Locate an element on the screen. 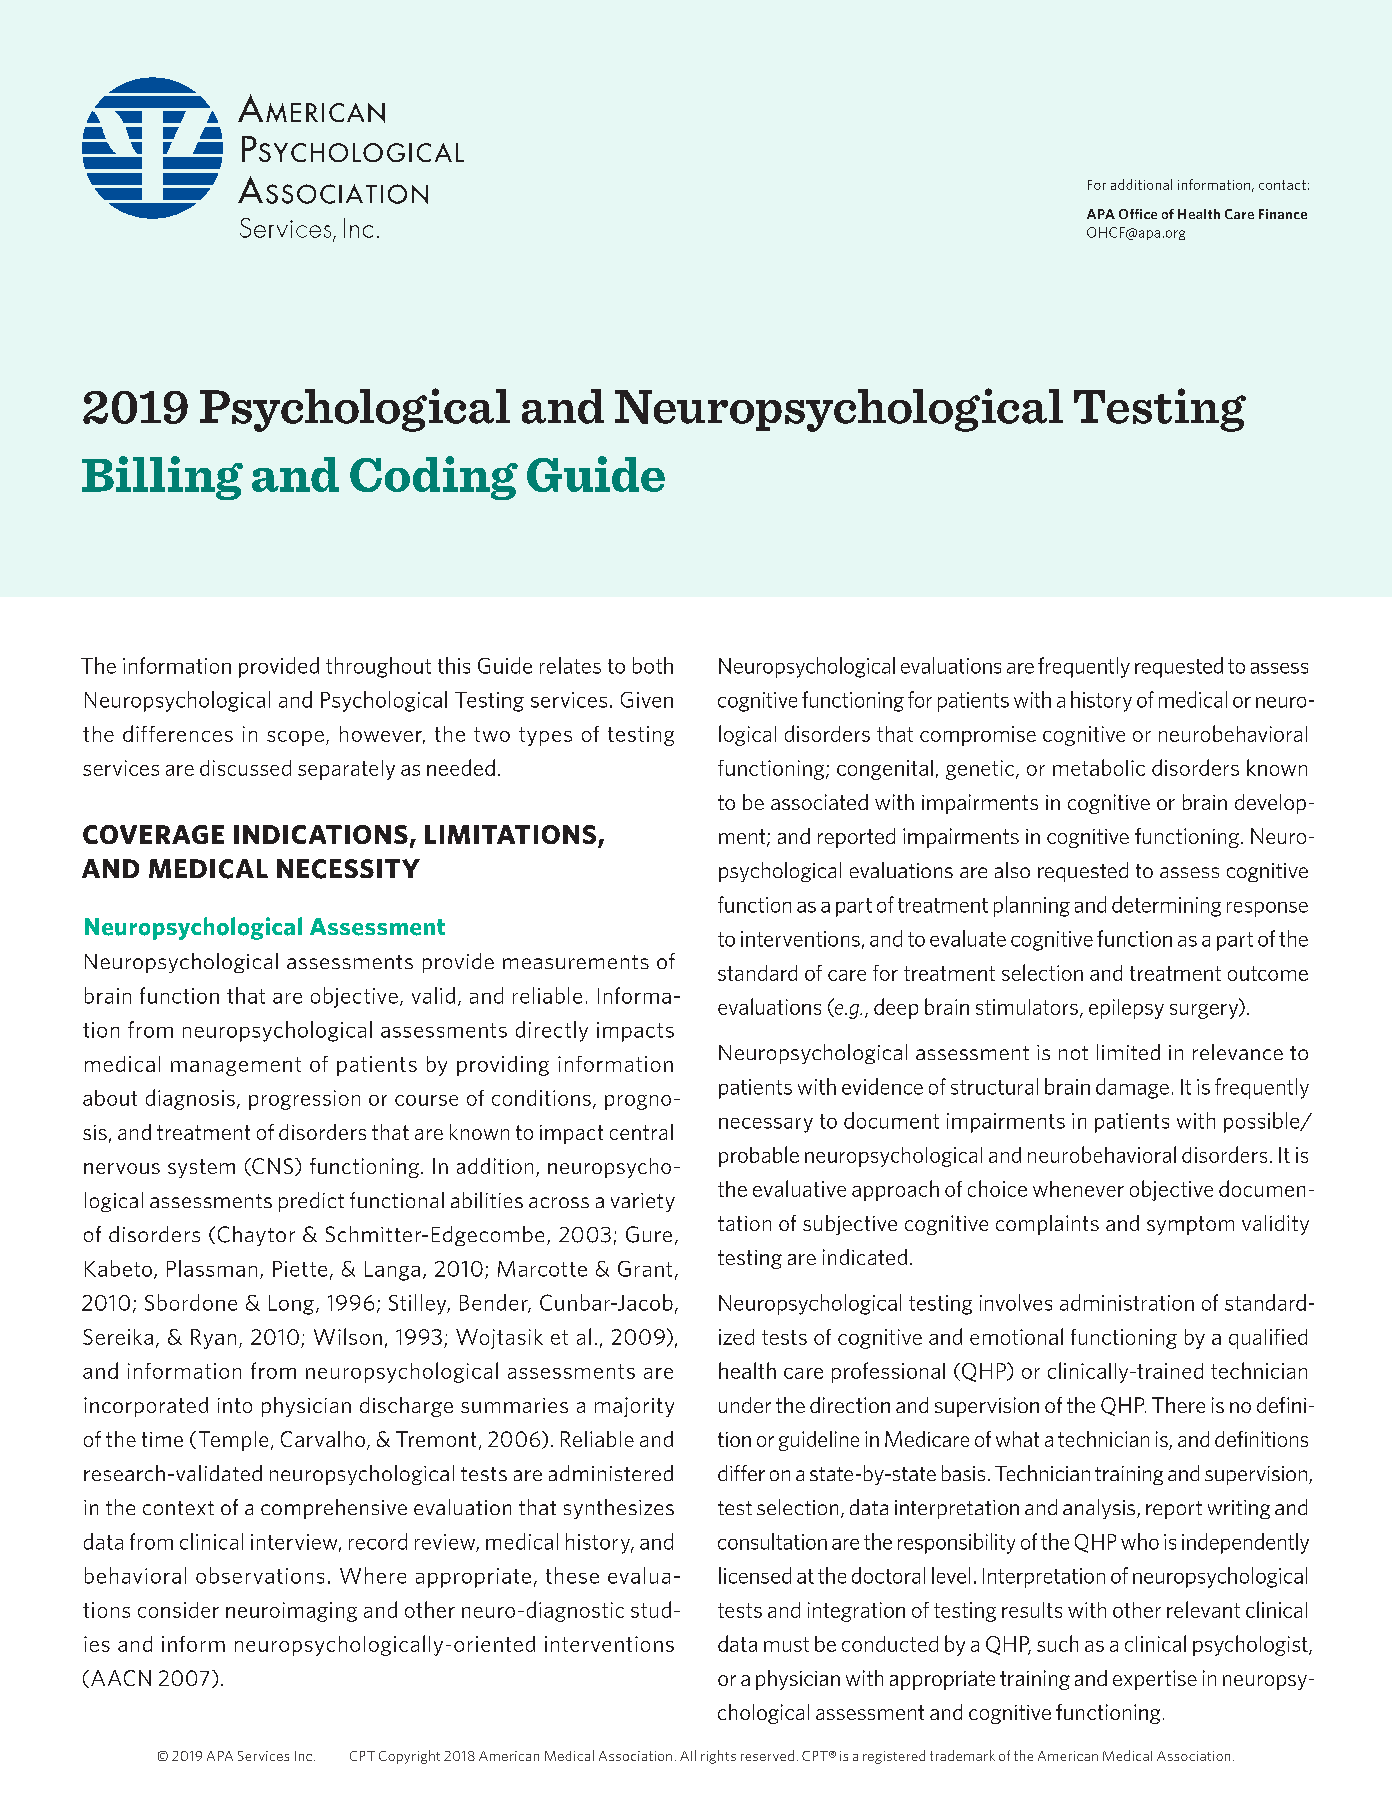 The width and height of the screenshot is (1392, 1802). metabolic is located at coordinates (1099, 767).
